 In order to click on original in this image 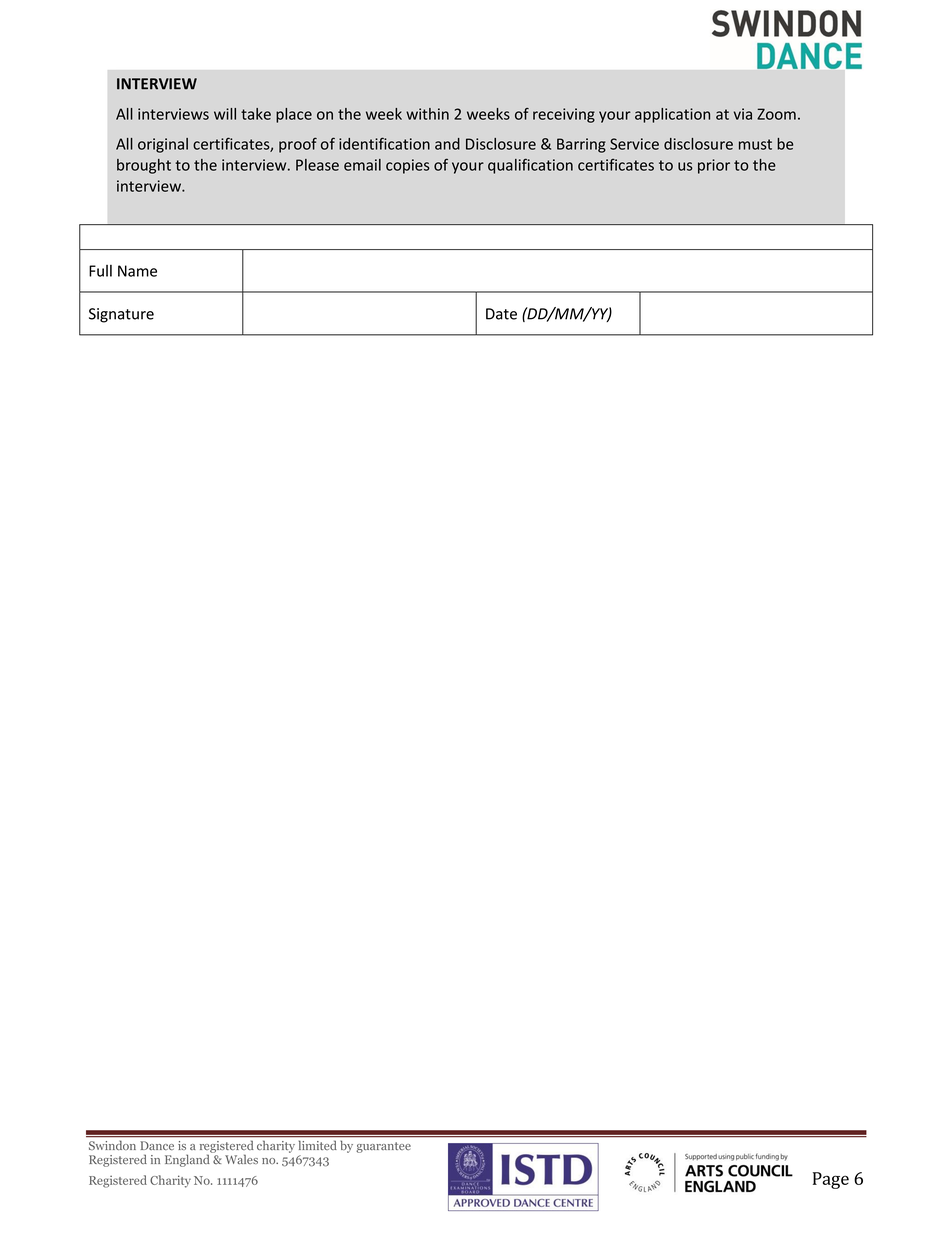, I will do `click(163, 145)`.
